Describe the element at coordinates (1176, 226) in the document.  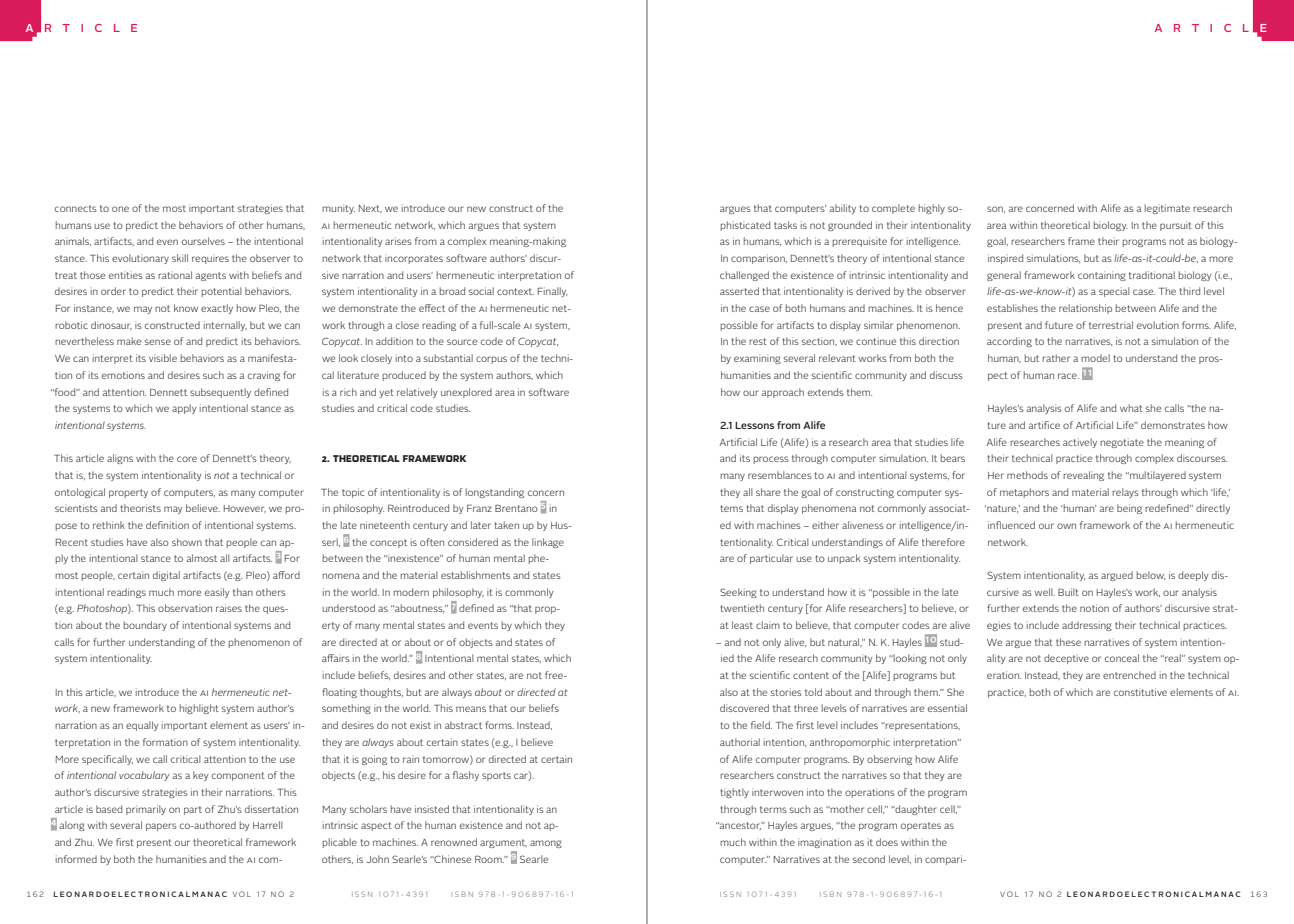
I see `pursuit` at that location.
